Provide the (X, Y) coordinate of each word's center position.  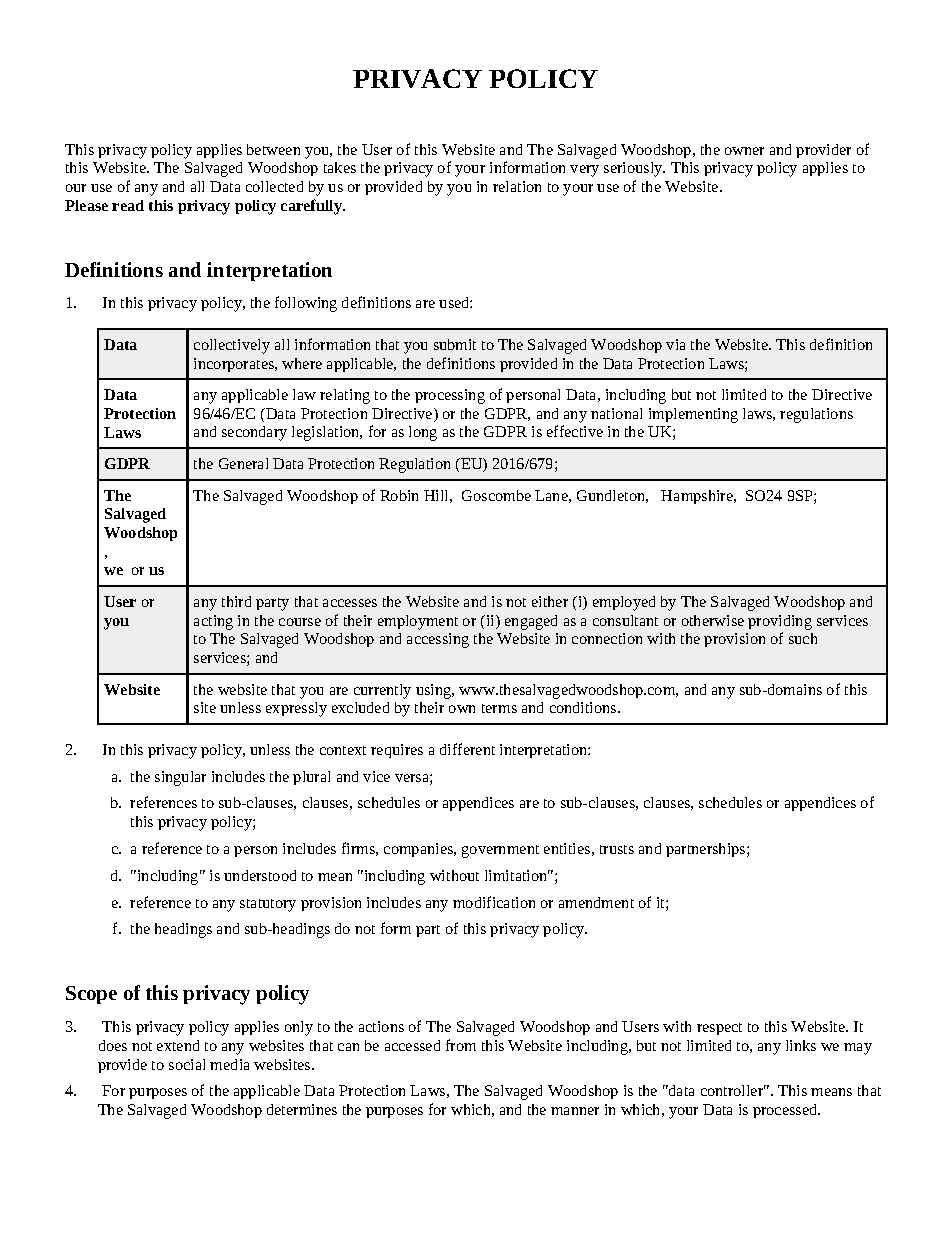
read (128, 205)
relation (517, 186)
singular (180, 778)
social (187, 1064)
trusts (617, 849)
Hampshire (698, 497)
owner (744, 151)
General (243, 463)
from (461, 1045)
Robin (399, 495)
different (467, 749)
